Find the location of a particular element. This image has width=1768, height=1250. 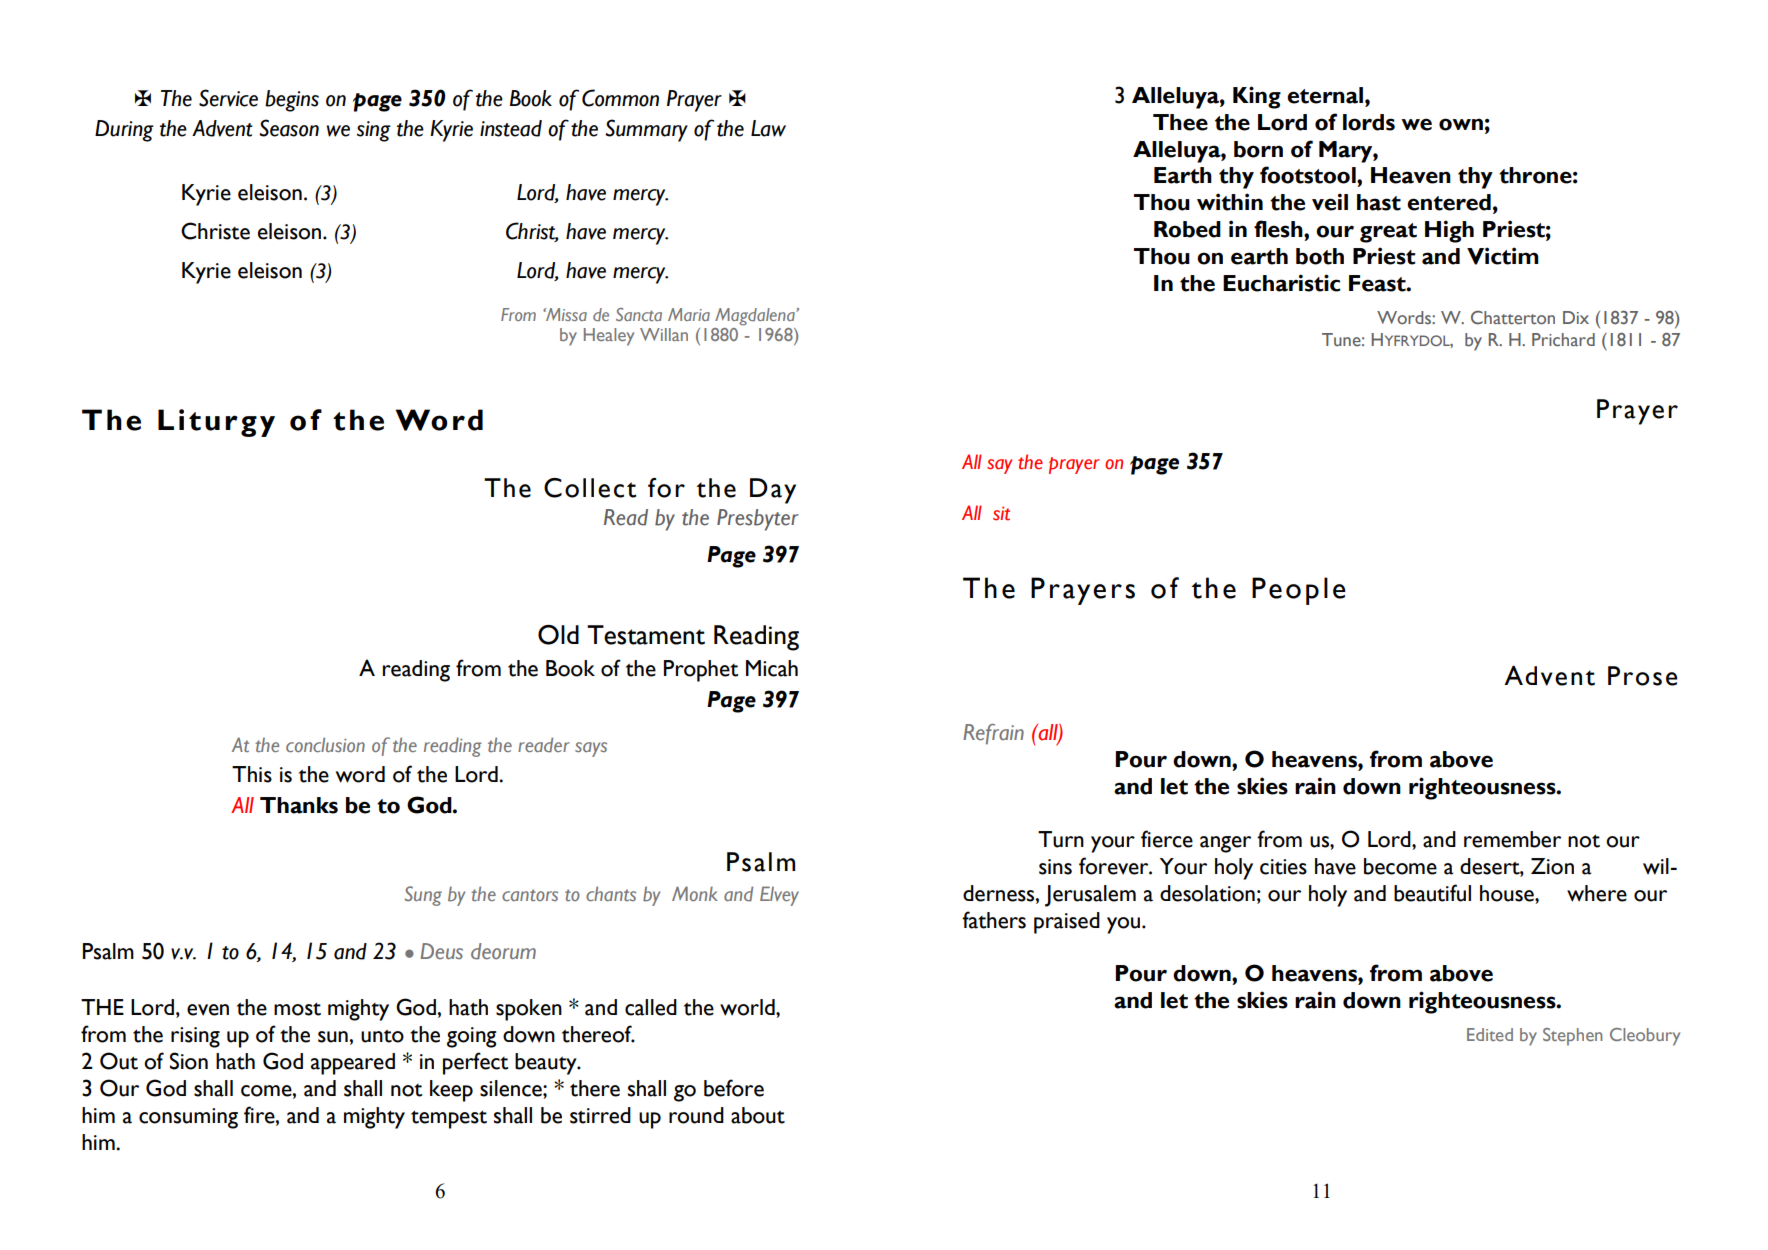

Edited is located at coordinates (1490, 1034).
